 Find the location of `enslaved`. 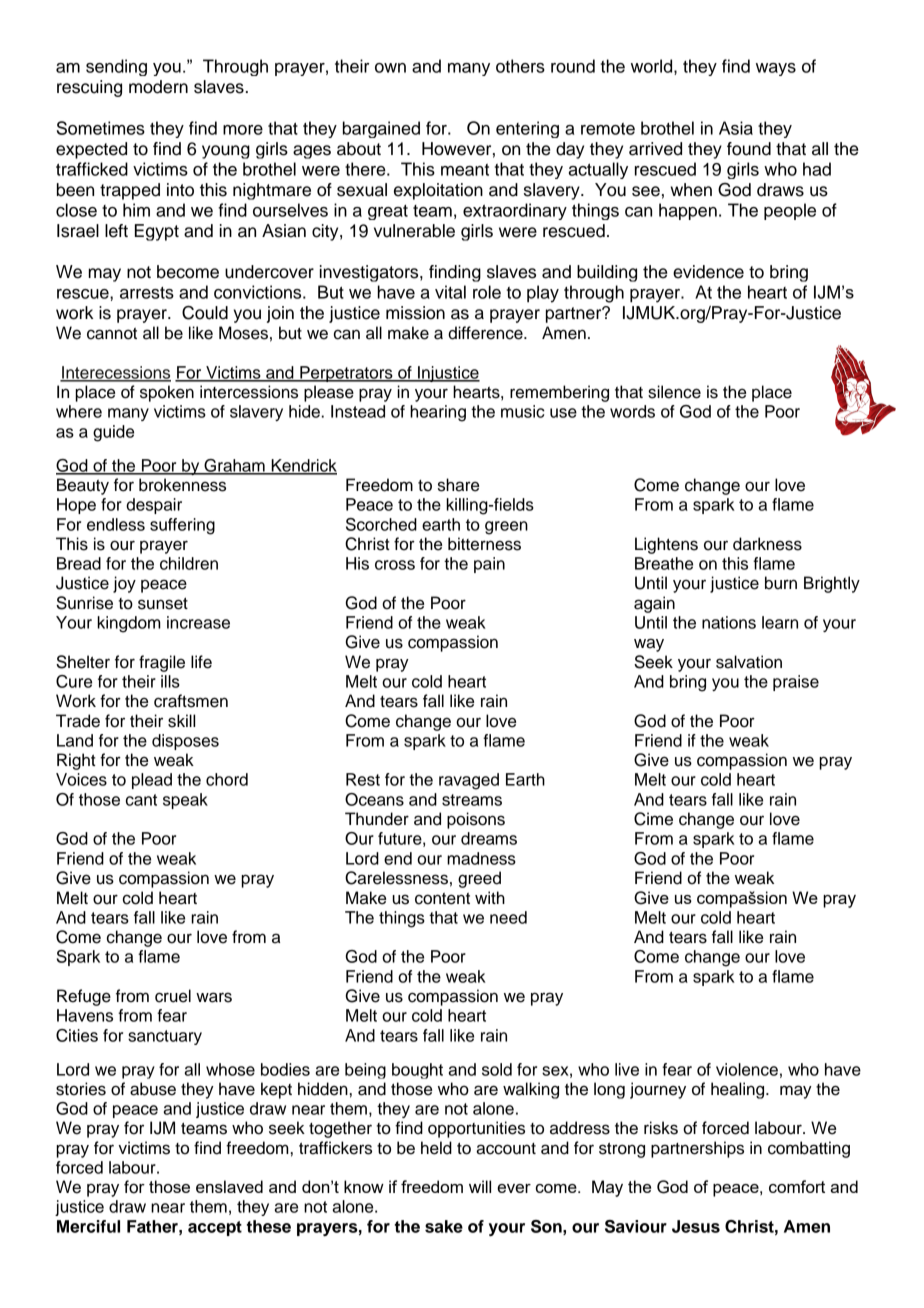

enslaved is located at coordinates (229, 1186).
